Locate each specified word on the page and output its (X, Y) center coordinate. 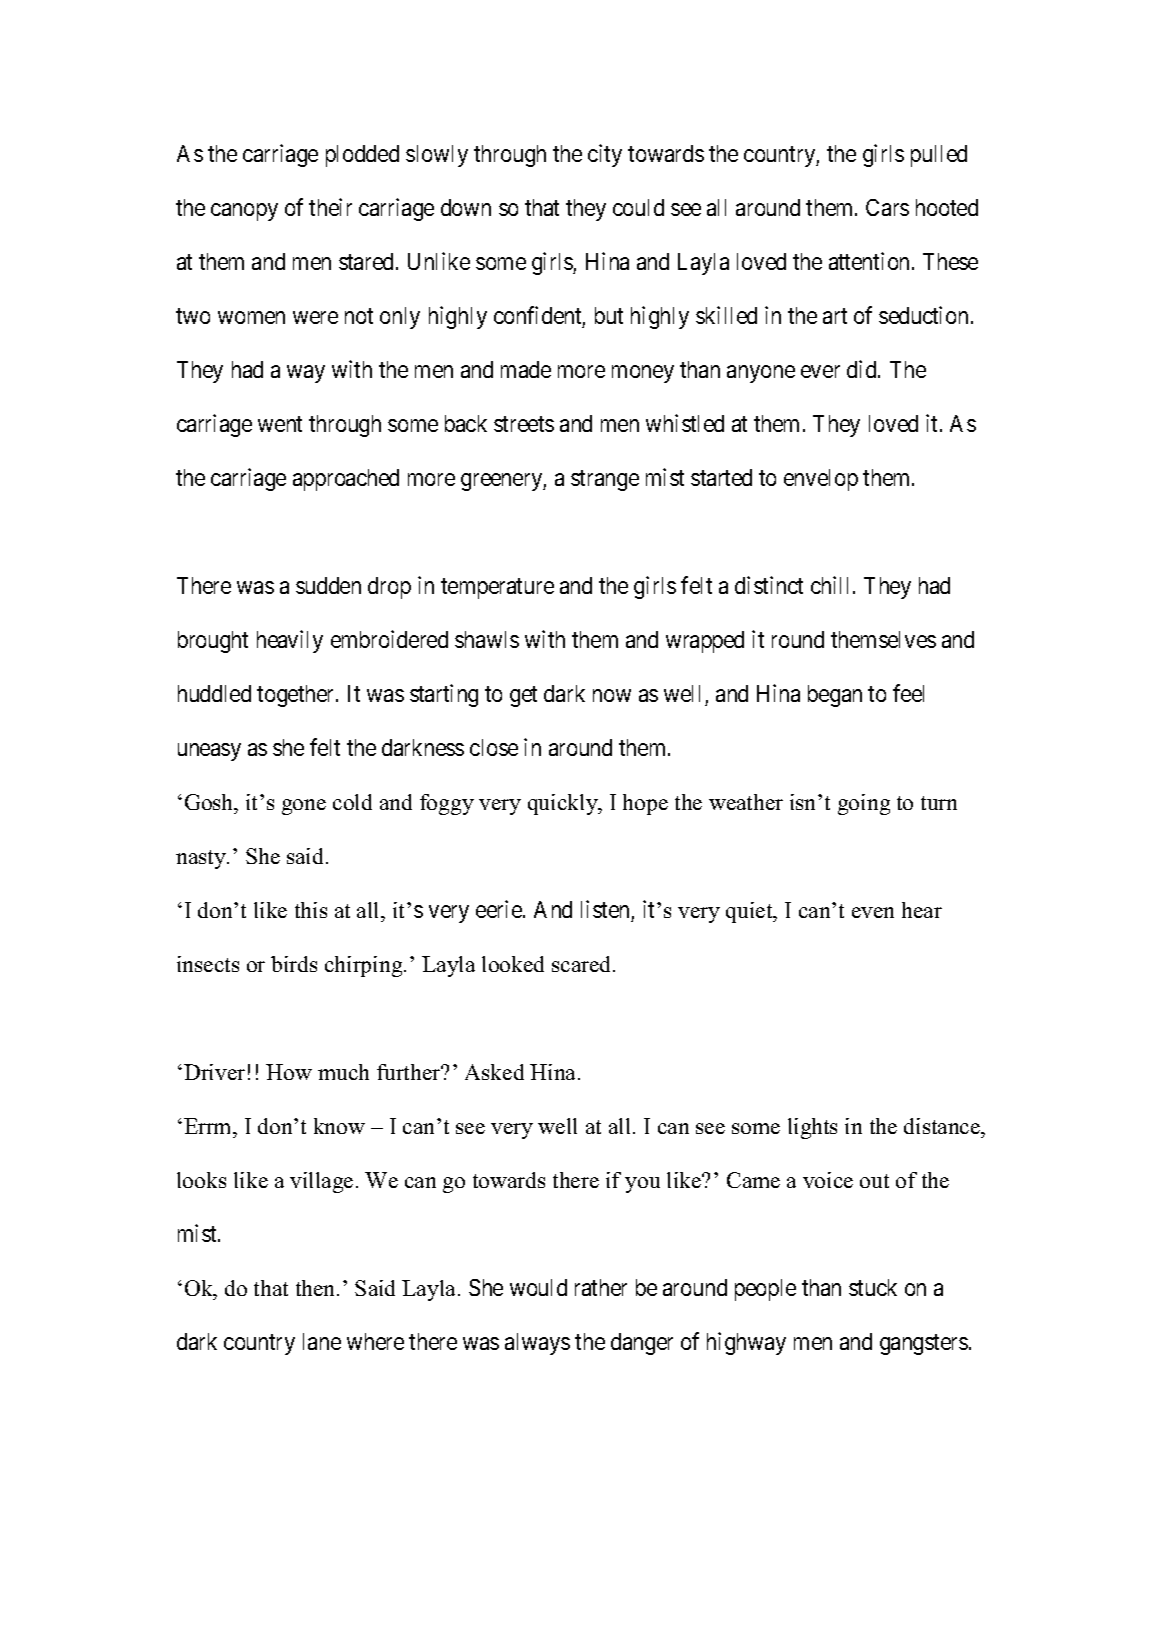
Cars (887, 207)
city (605, 155)
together (297, 696)
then (317, 1288)
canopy (244, 212)
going (864, 804)
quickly (564, 804)
